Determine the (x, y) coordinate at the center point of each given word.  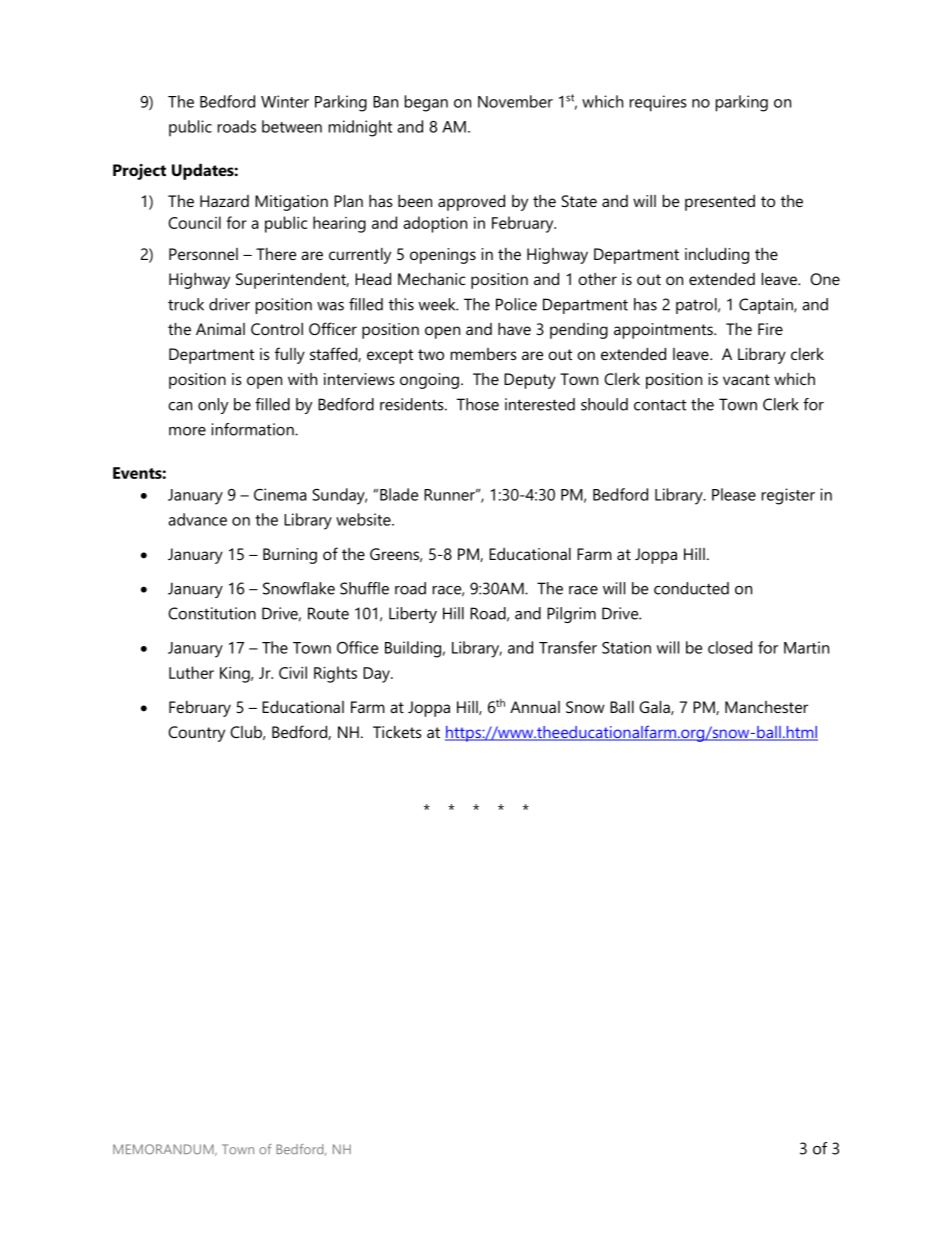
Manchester (766, 707)
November (515, 101)
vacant (746, 379)
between (292, 126)
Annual (535, 707)
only (213, 406)
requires (658, 103)
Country (196, 734)
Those (478, 404)
